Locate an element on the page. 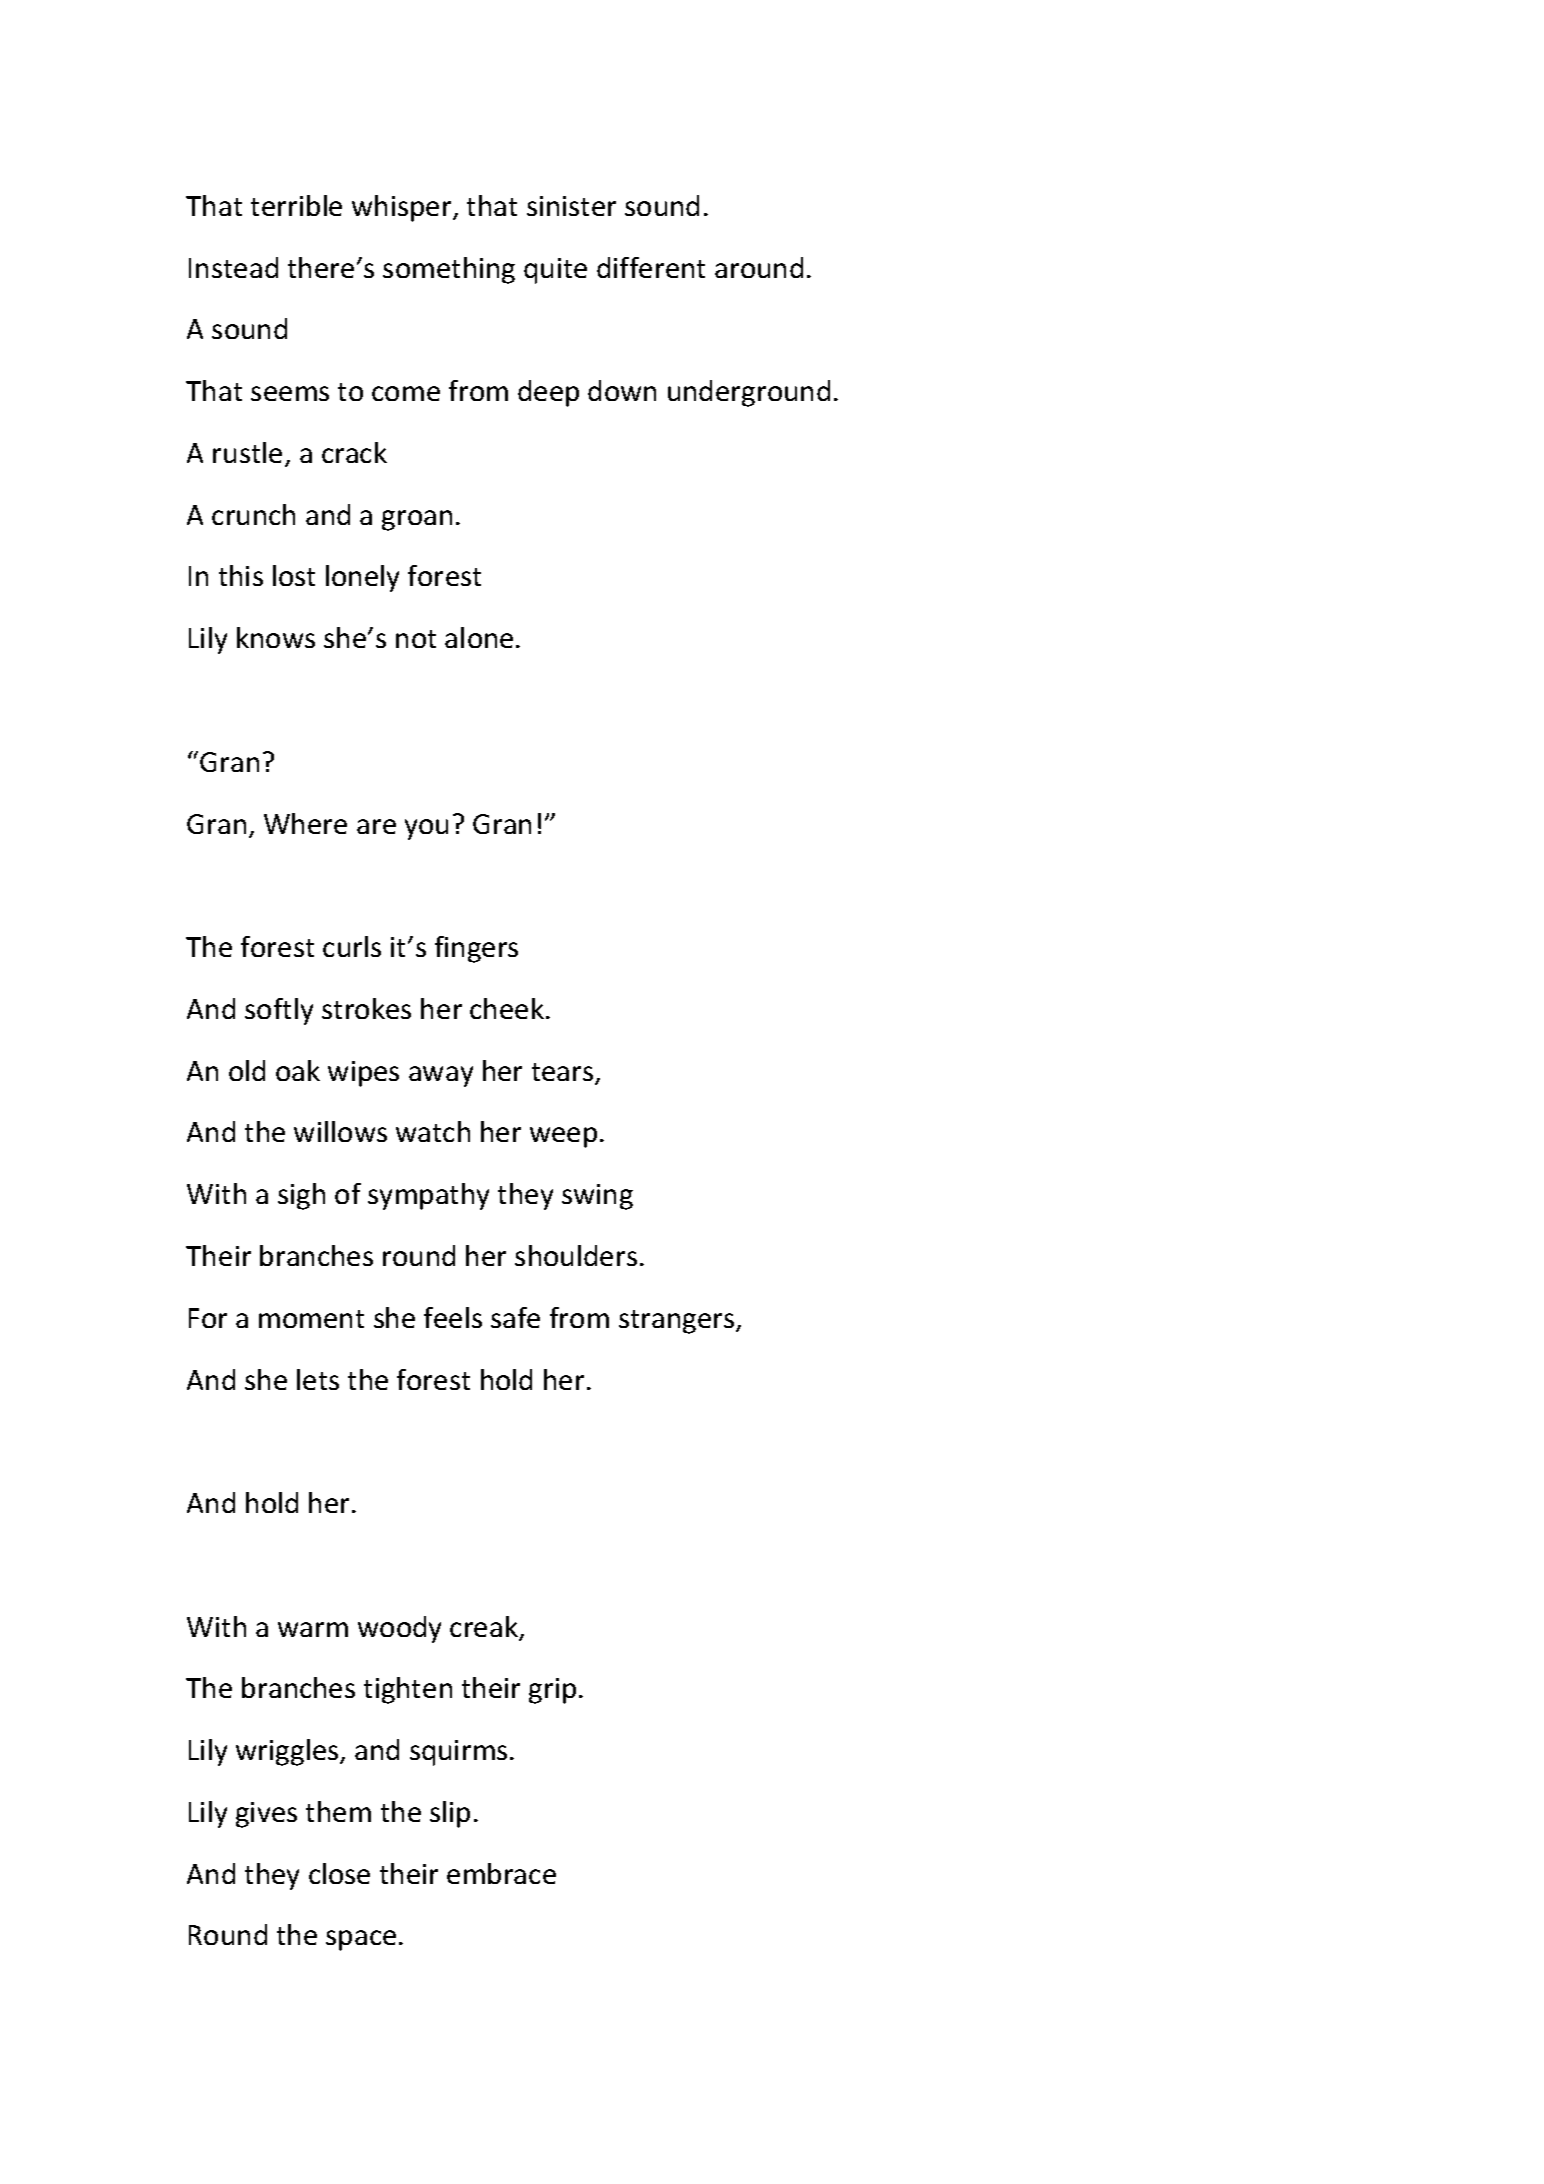 Image resolution: width=1544 pixels, height=2184 pixels. terrible is located at coordinates (296, 205).
